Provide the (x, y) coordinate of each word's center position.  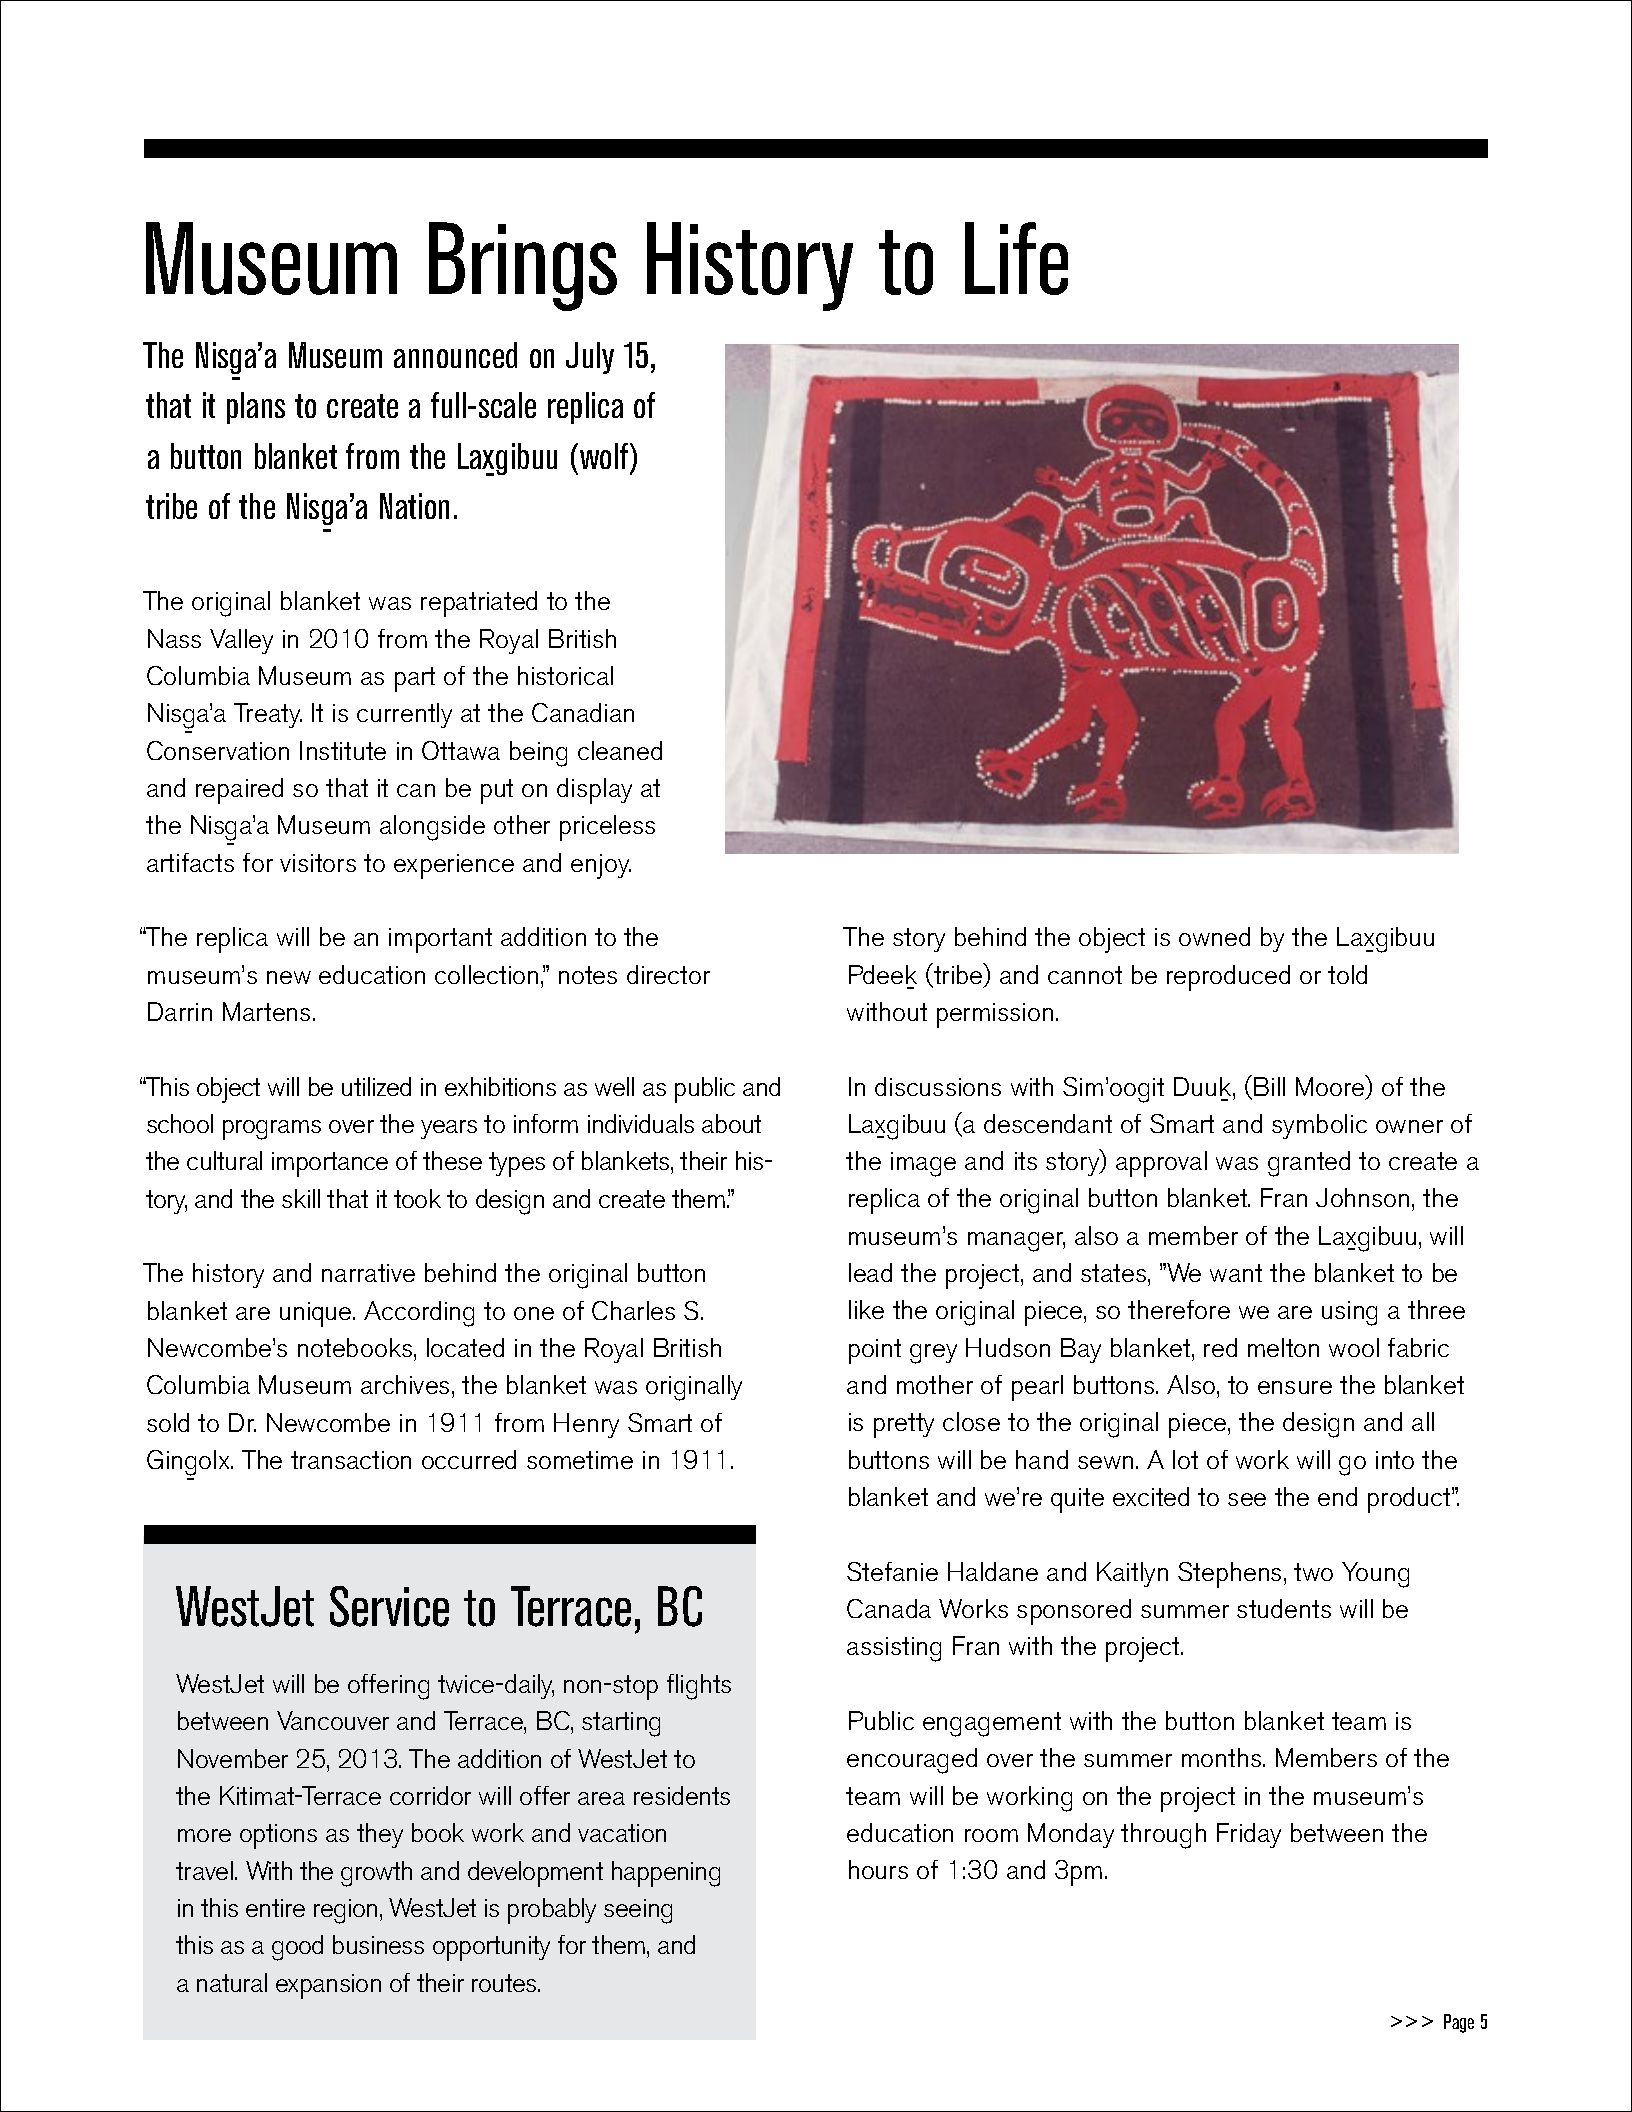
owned (1214, 936)
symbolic (1319, 1126)
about (731, 1123)
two (1313, 1572)
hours (878, 1869)
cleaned (620, 750)
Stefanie (892, 1571)
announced (455, 355)
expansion (328, 1986)
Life (1016, 258)
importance (330, 1164)
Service (389, 1606)
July (590, 358)
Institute (343, 750)
